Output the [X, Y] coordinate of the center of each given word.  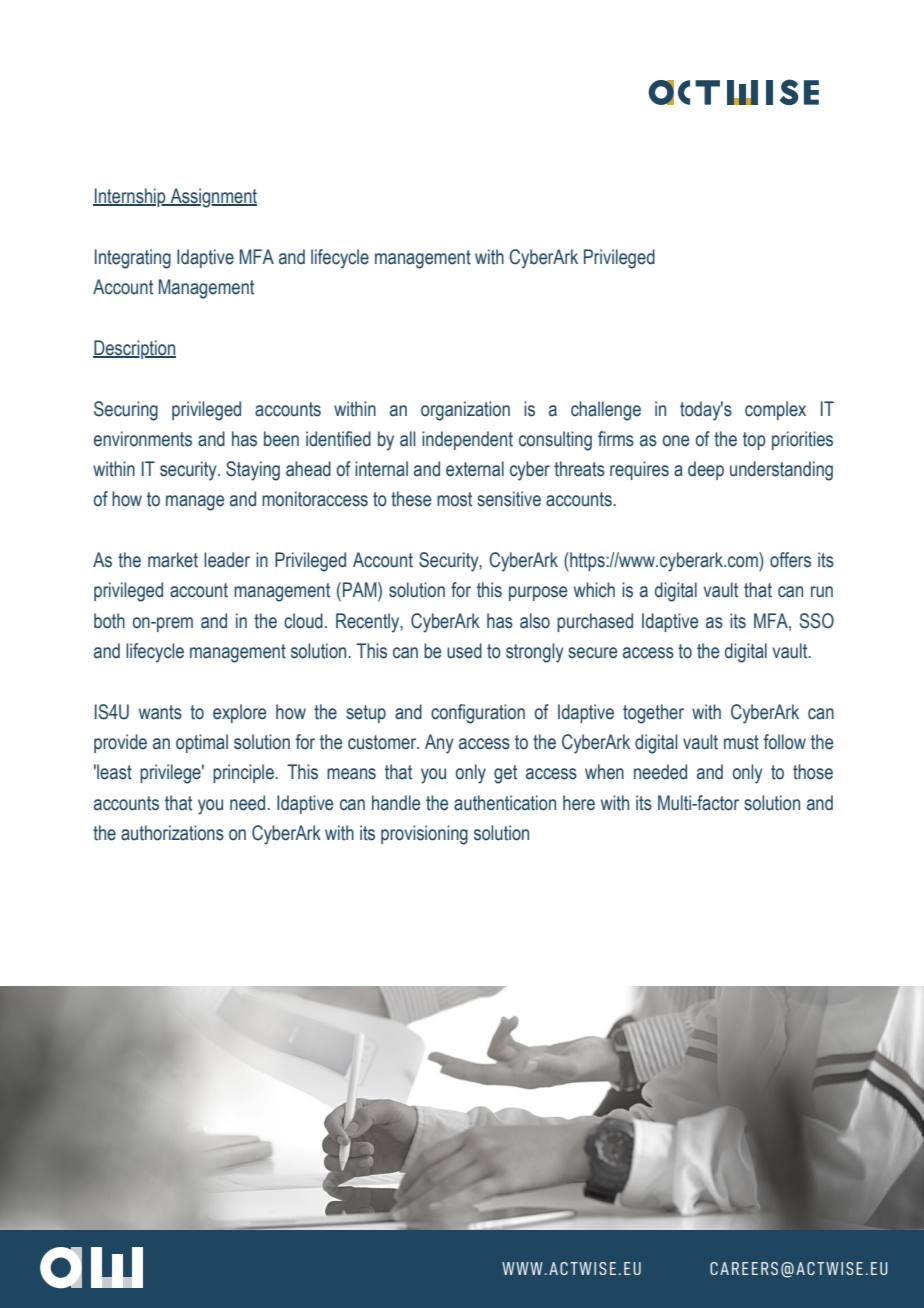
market [173, 560]
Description [134, 349]
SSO [817, 621]
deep [706, 470]
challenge [606, 411]
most [454, 499]
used [464, 651]
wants [160, 712]
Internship [130, 197]
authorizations [172, 833]
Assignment [212, 198]
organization [465, 411]
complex [775, 410]
